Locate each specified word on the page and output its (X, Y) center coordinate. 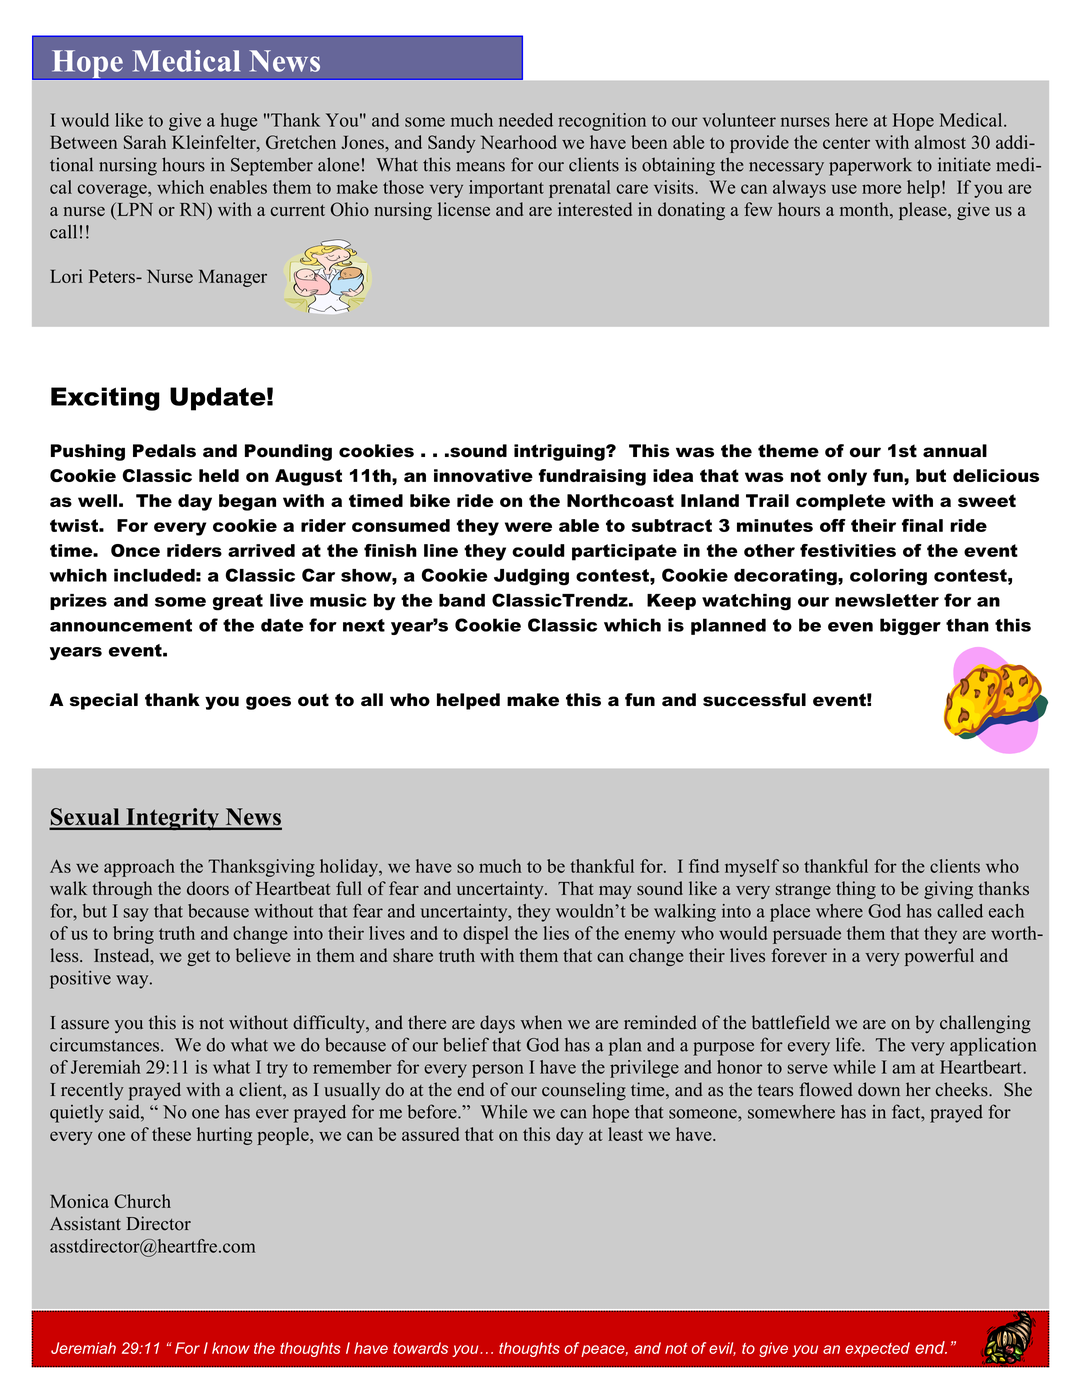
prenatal (580, 189)
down (879, 1089)
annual (955, 451)
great (238, 602)
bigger (910, 626)
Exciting (105, 399)
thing (856, 890)
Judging (531, 577)
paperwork (870, 166)
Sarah (145, 142)
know (231, 1348)
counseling (584, 1091)
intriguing (560, 452)
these (171, 1134)
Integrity (172, 819)
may (615, 892)
